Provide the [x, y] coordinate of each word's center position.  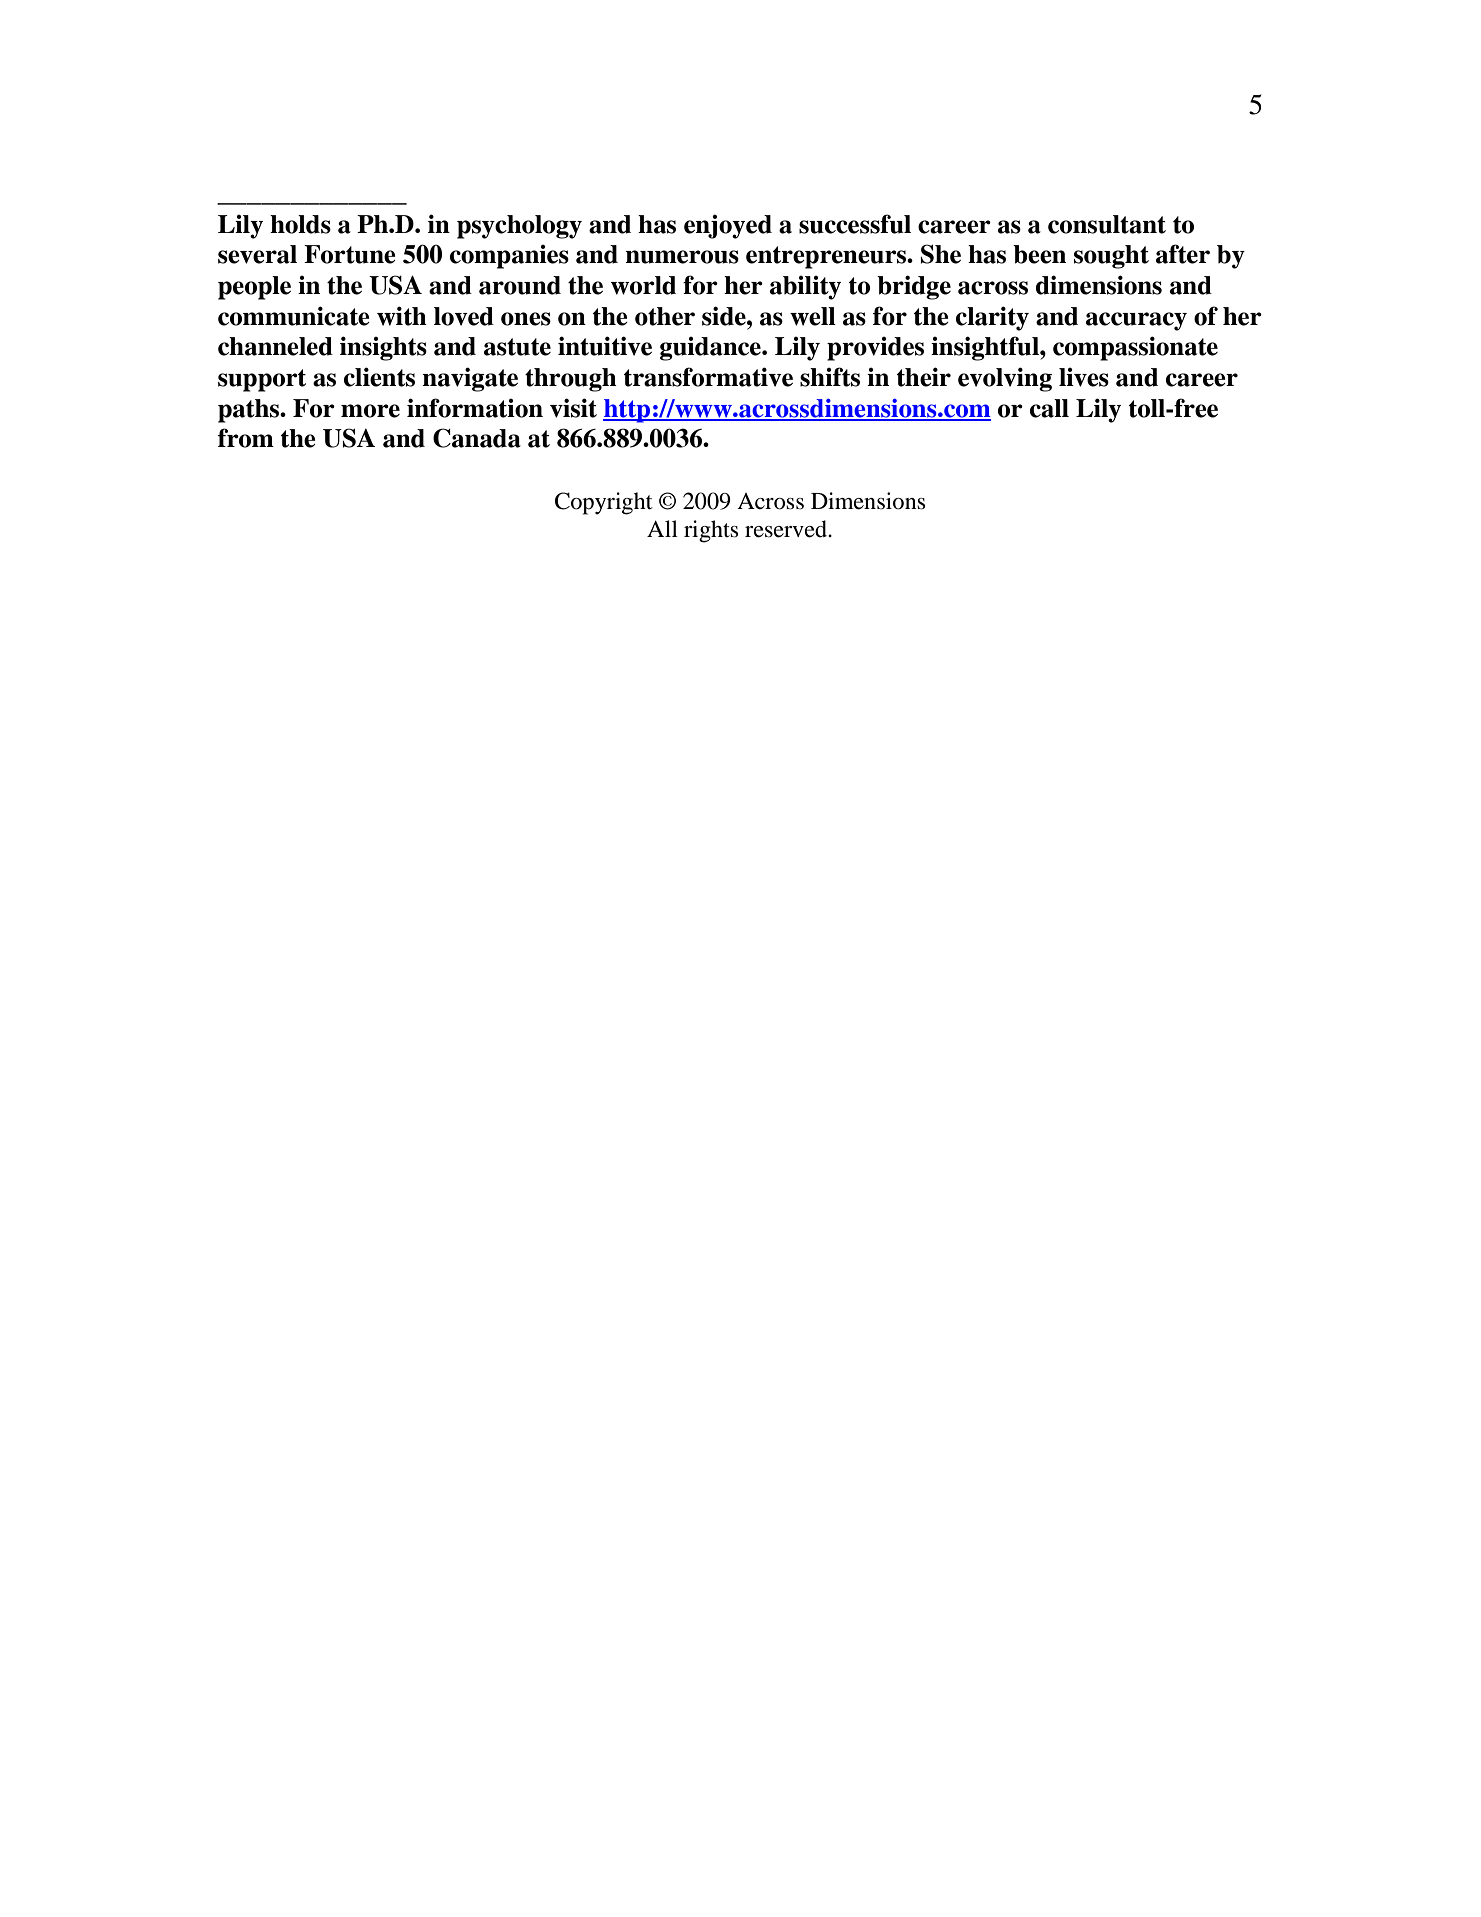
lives [1084, 377]
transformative [708, 377]
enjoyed [728, 227]
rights [711, 531]
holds [300, 224]
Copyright [604, 503]
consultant [1107, 224]
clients [379, 377]
